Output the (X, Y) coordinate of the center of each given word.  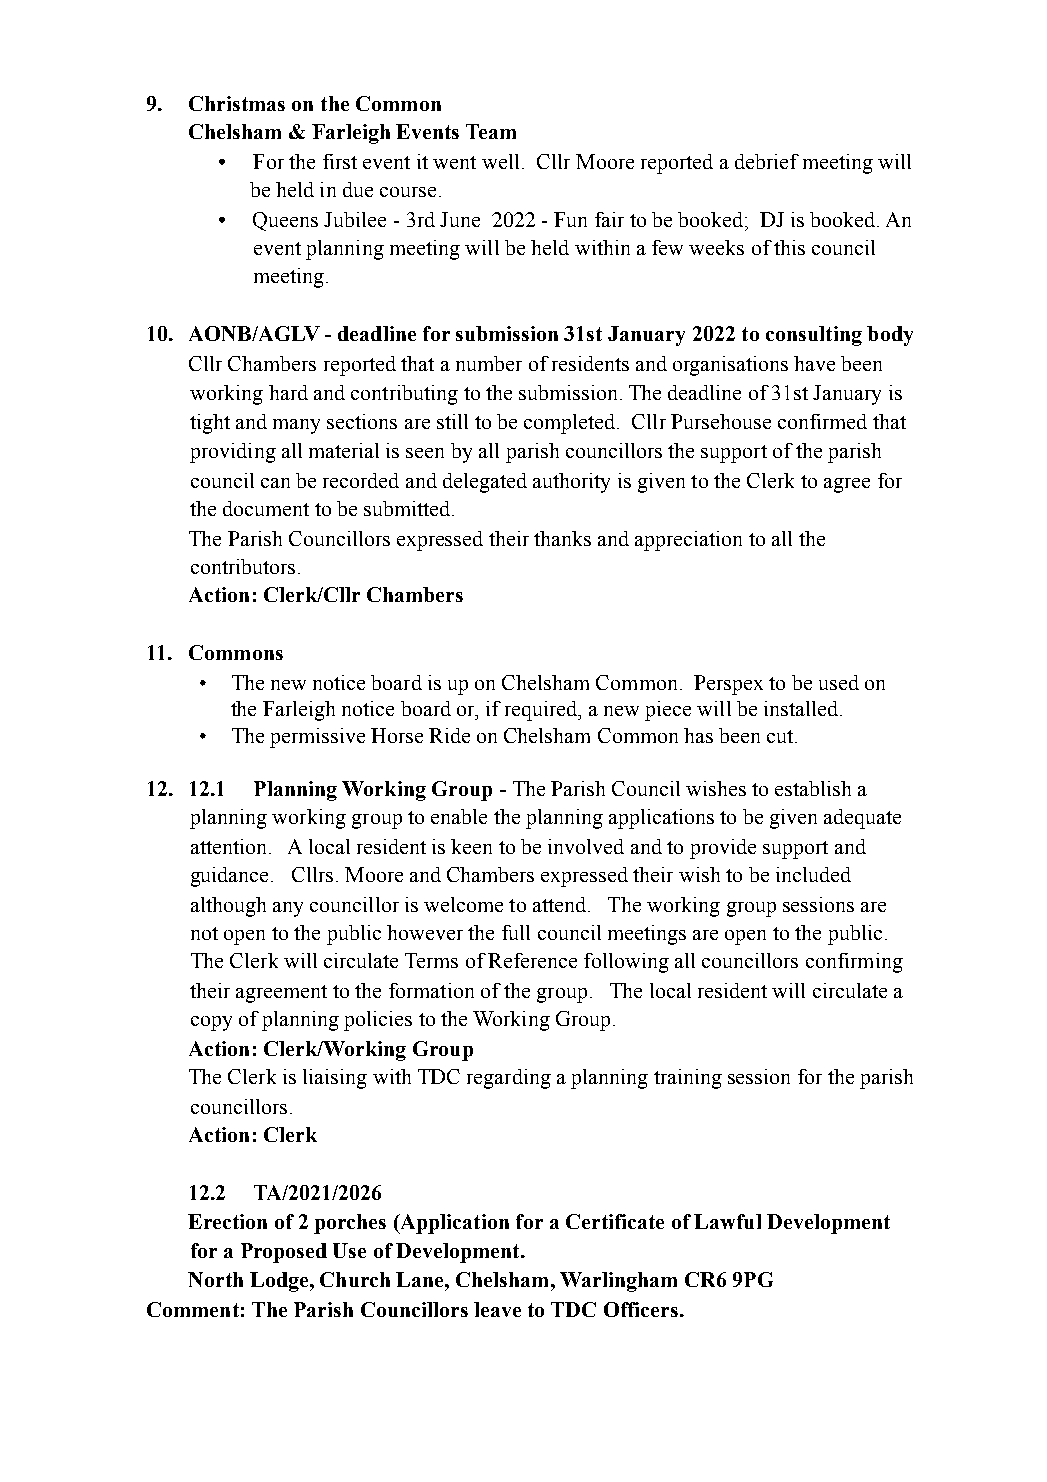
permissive (317, 738)
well (500, 161)
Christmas (237, 103)
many (296, 426)
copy (211, 1023)
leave (497, 1309)
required (542, 711)
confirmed (822, 421)
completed (571, 424)
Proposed (284, 1253)
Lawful (727, 1221)
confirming (854, 963)
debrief (767, 161)
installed (801, 708)
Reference (532, 960)
